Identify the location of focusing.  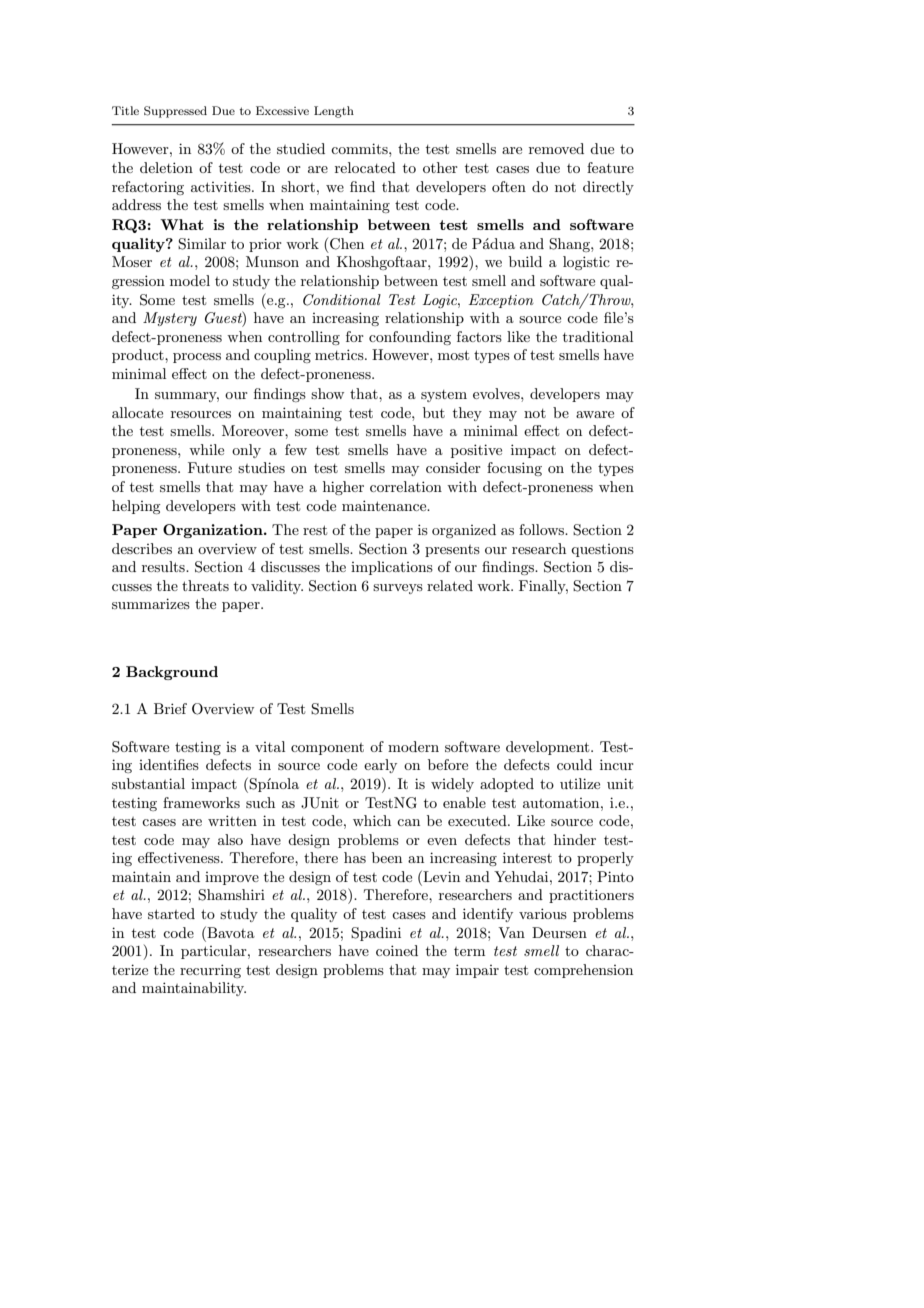
(514, 469).
